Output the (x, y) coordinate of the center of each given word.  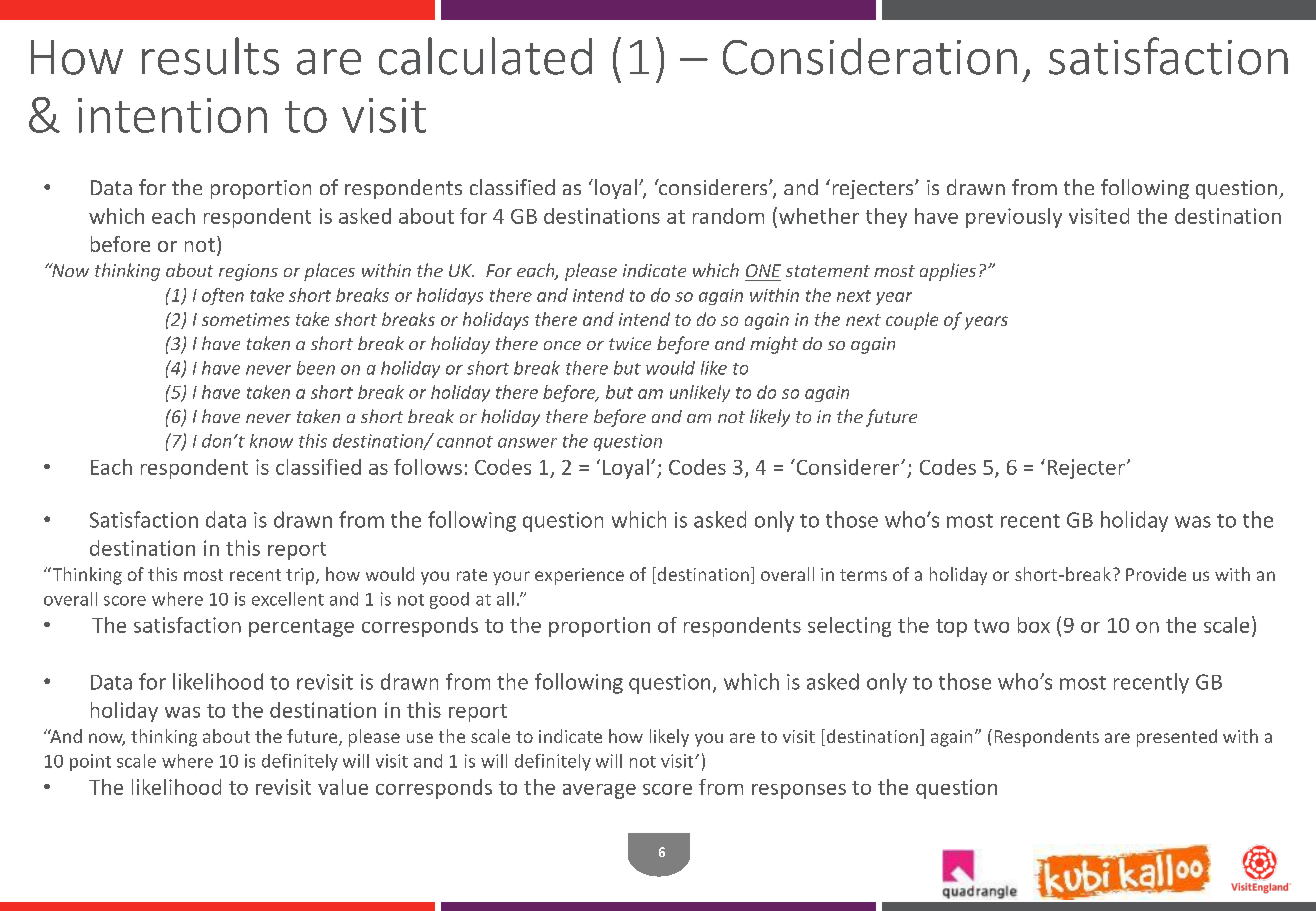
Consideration (870, 56)
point (90, 762)
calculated (485, 56)
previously (1014, 218)
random (728, 216)
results (210, 56)
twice (630, 343)
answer (527, 443)
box (1034, 625)
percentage (301, 628)
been (316, 368)
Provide (1156, 574)
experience (579, 576)
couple (912, 321)
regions (248, 272)
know (271, 441)
